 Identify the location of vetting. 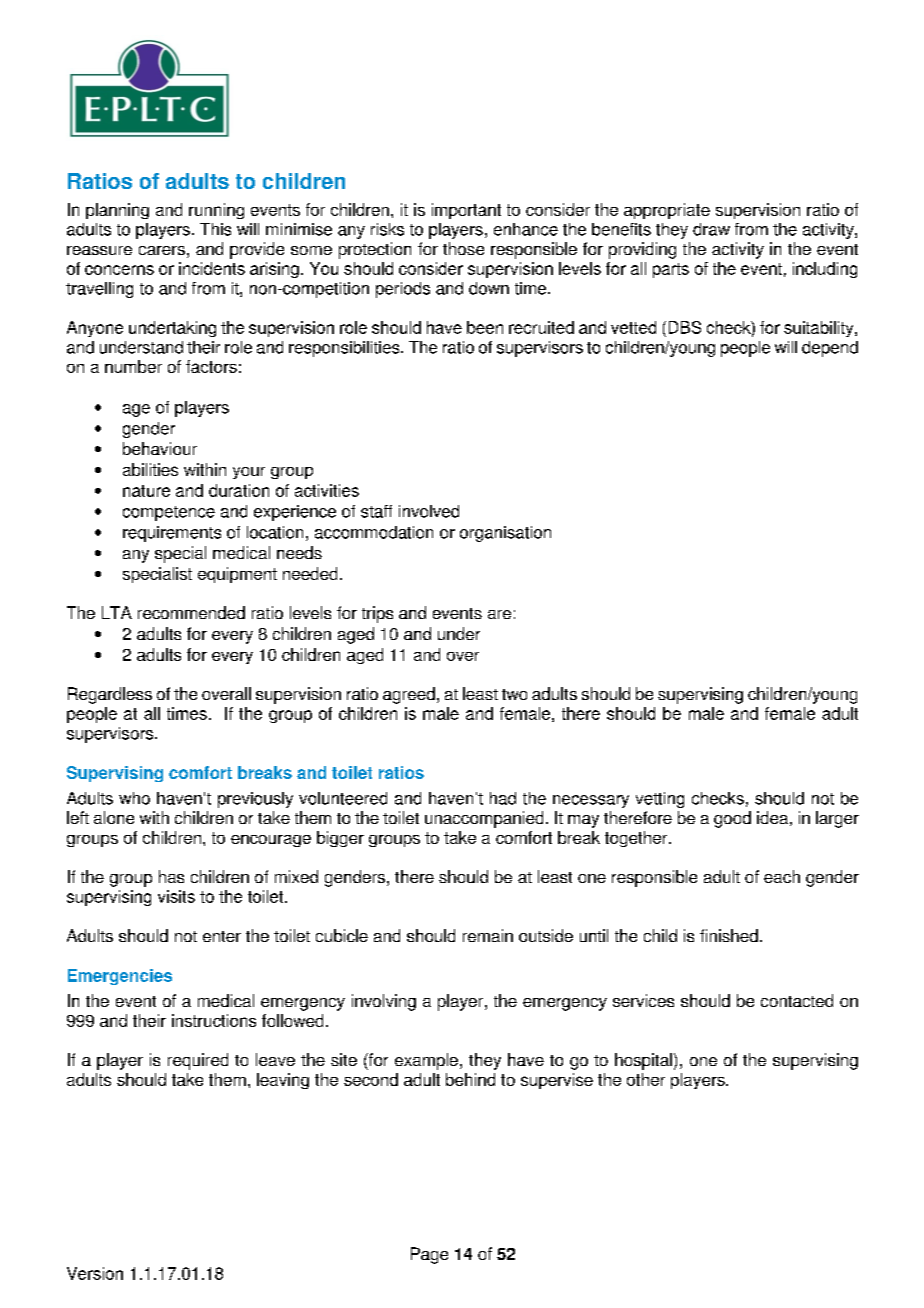
(660, 800).
